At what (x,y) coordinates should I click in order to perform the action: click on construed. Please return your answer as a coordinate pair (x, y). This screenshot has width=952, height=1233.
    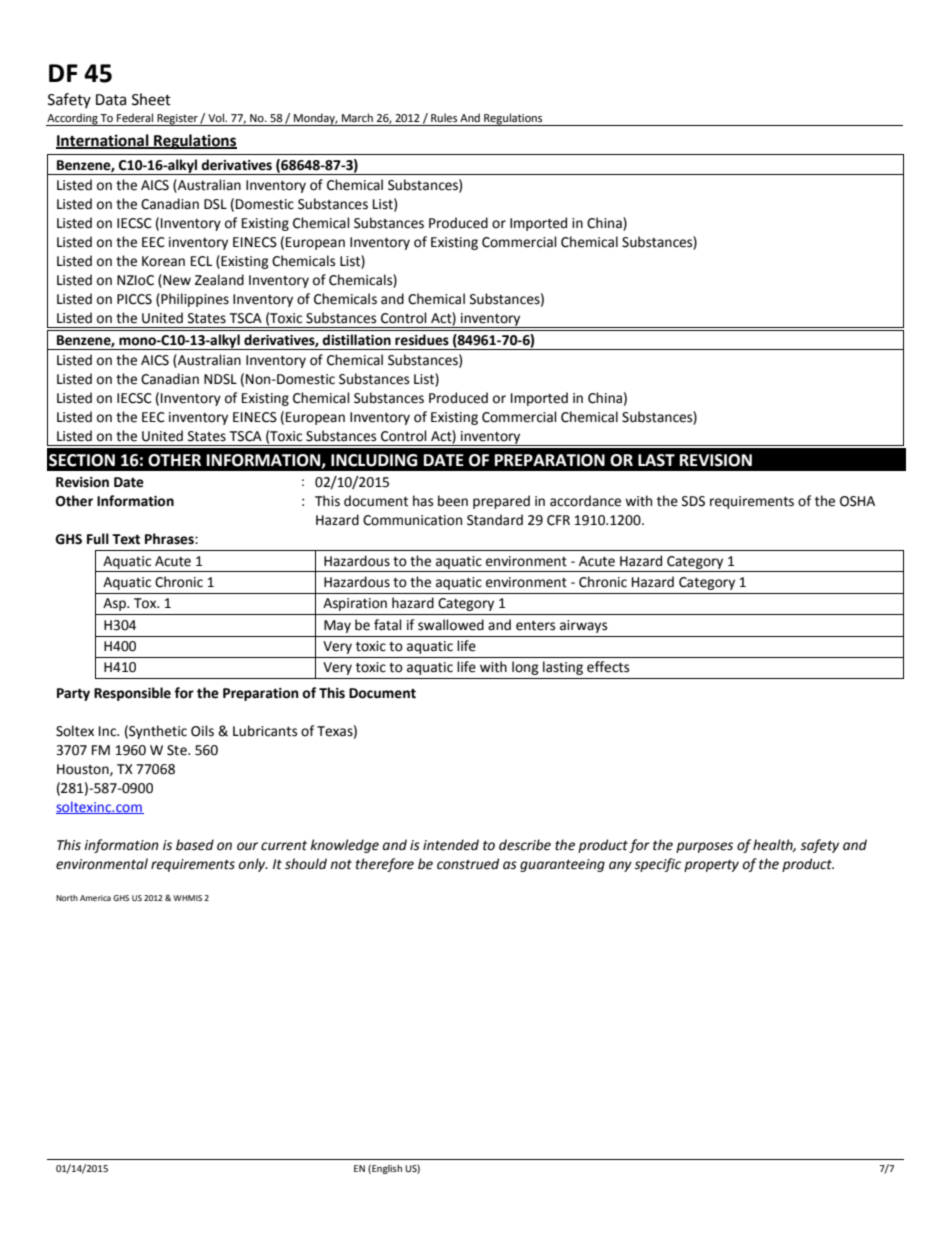
    Looking at the image, I should click on (468, 864).
